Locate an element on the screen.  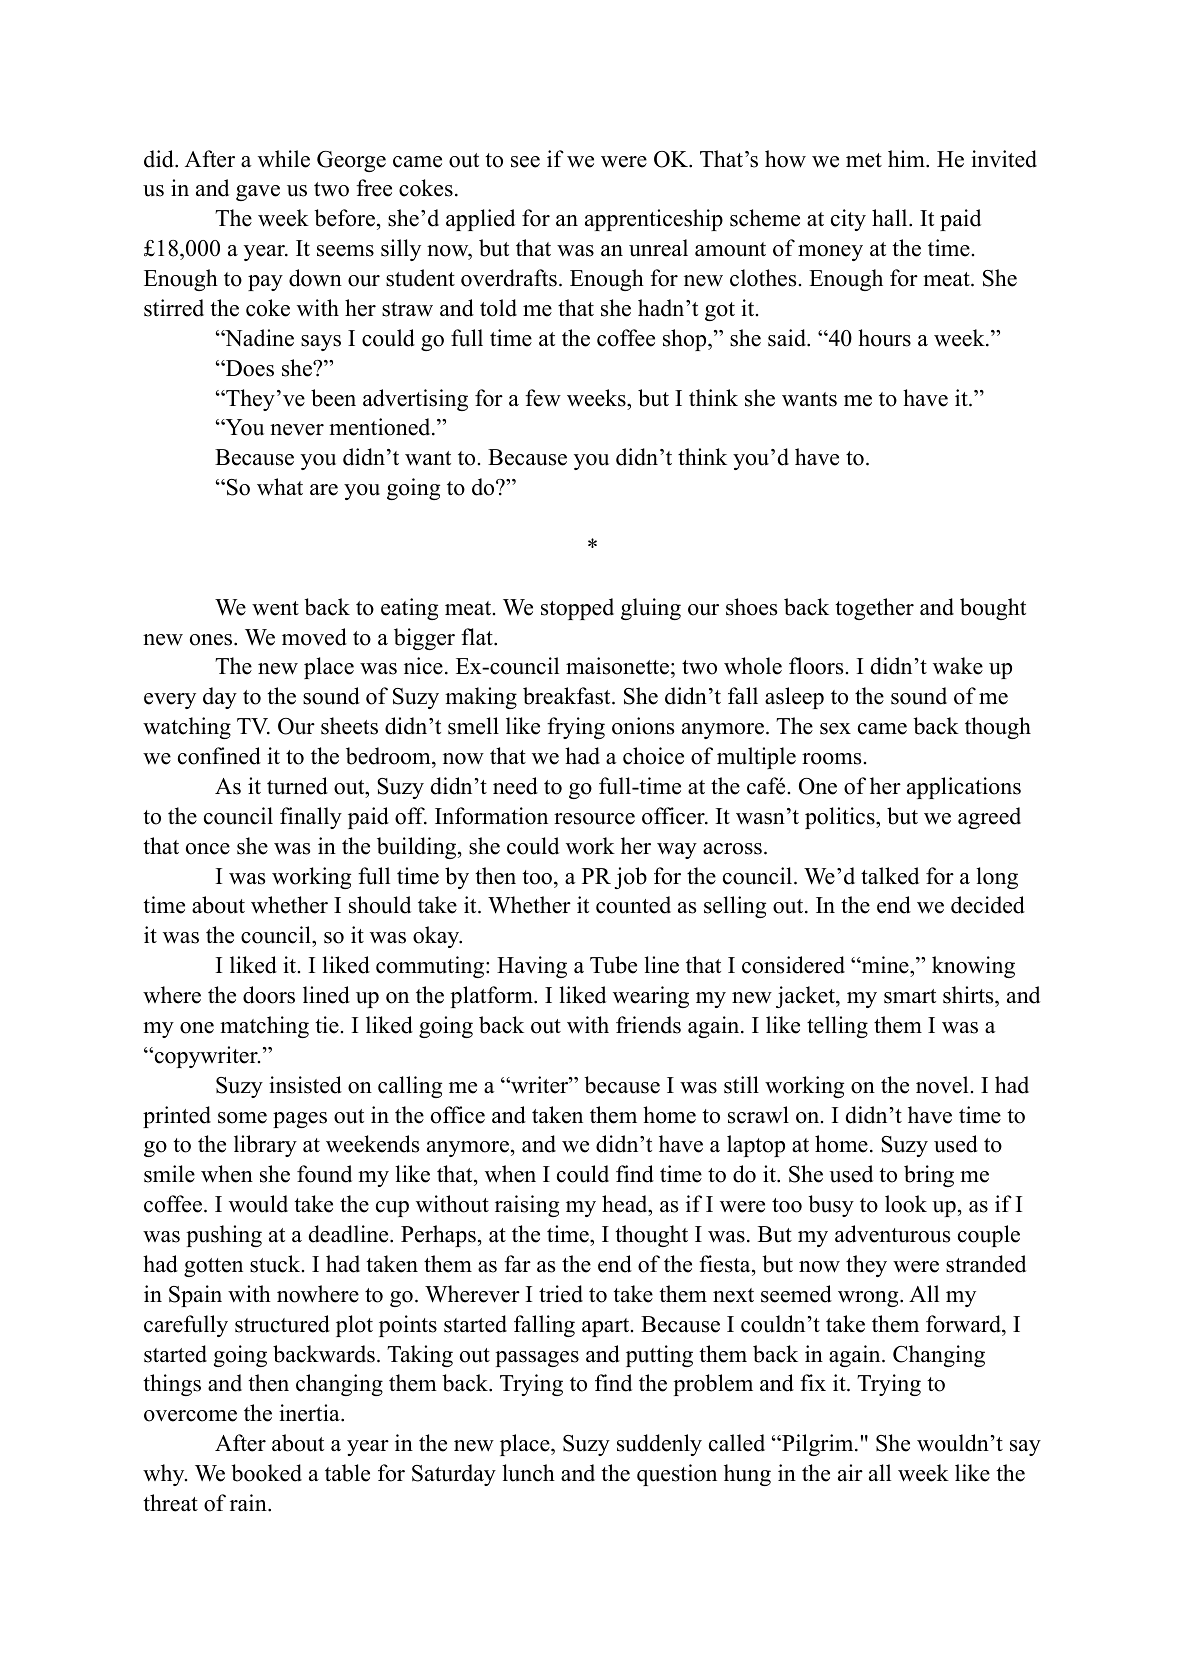
resource is located at coordinates (594, 819).
